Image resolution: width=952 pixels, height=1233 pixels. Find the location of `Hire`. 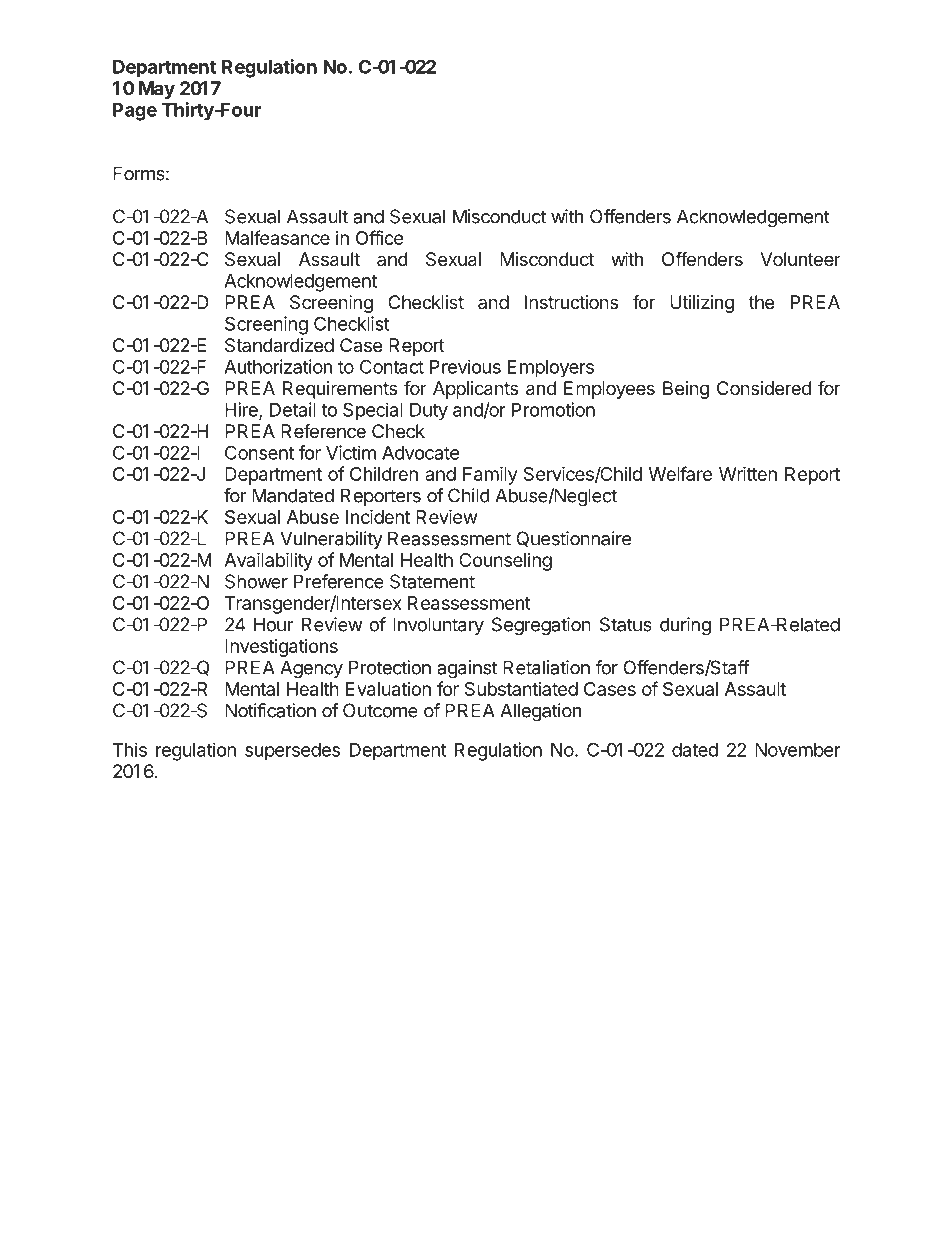

Hire is located at coordinates (242, 410).
